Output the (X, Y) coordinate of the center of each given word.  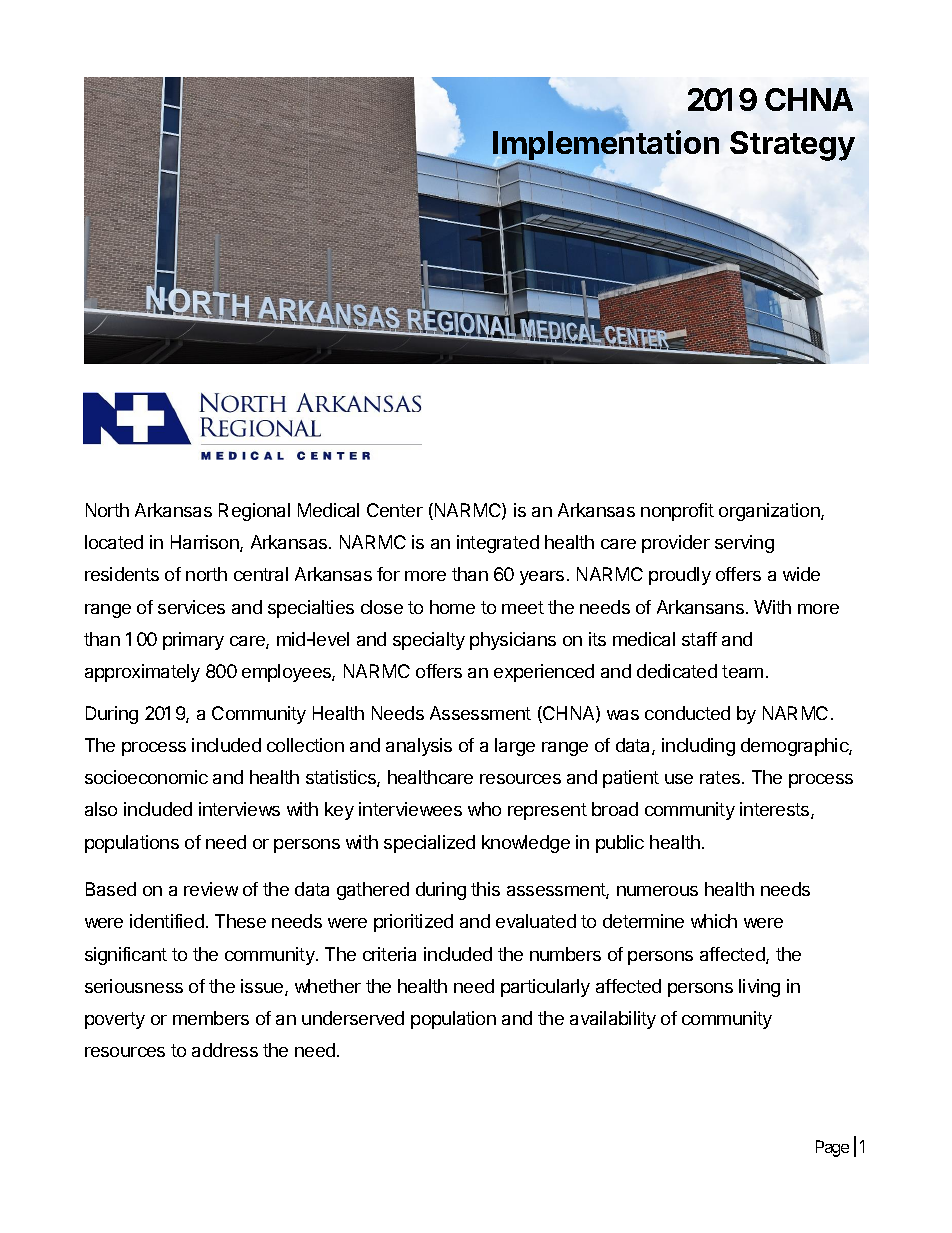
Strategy (792, 146)
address (225, 1050)
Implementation (606, 146)
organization (770, 512)
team (742, 671)
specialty (429, 641)
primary (193, 641)
